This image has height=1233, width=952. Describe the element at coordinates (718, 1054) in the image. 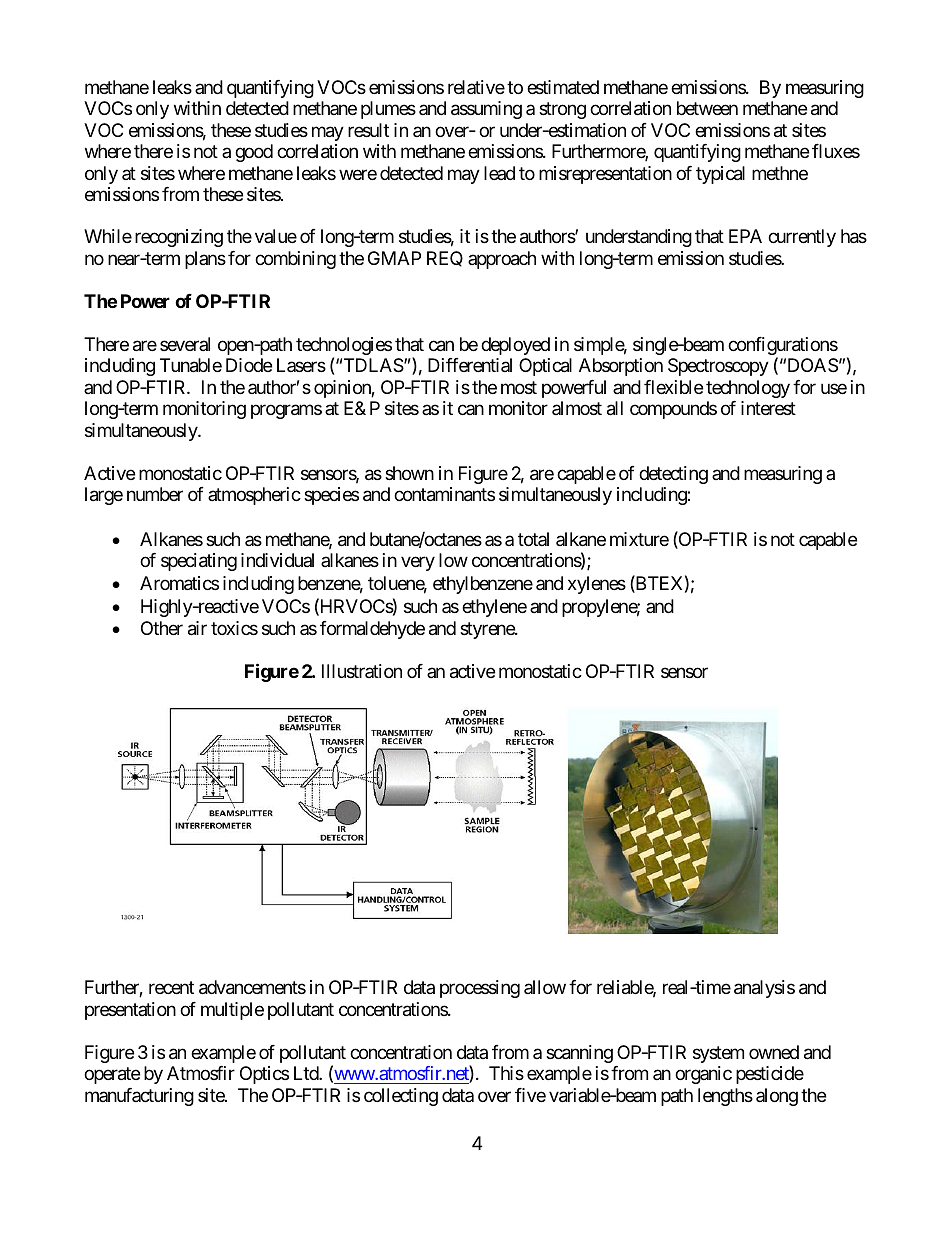

I see `system` at that location.
